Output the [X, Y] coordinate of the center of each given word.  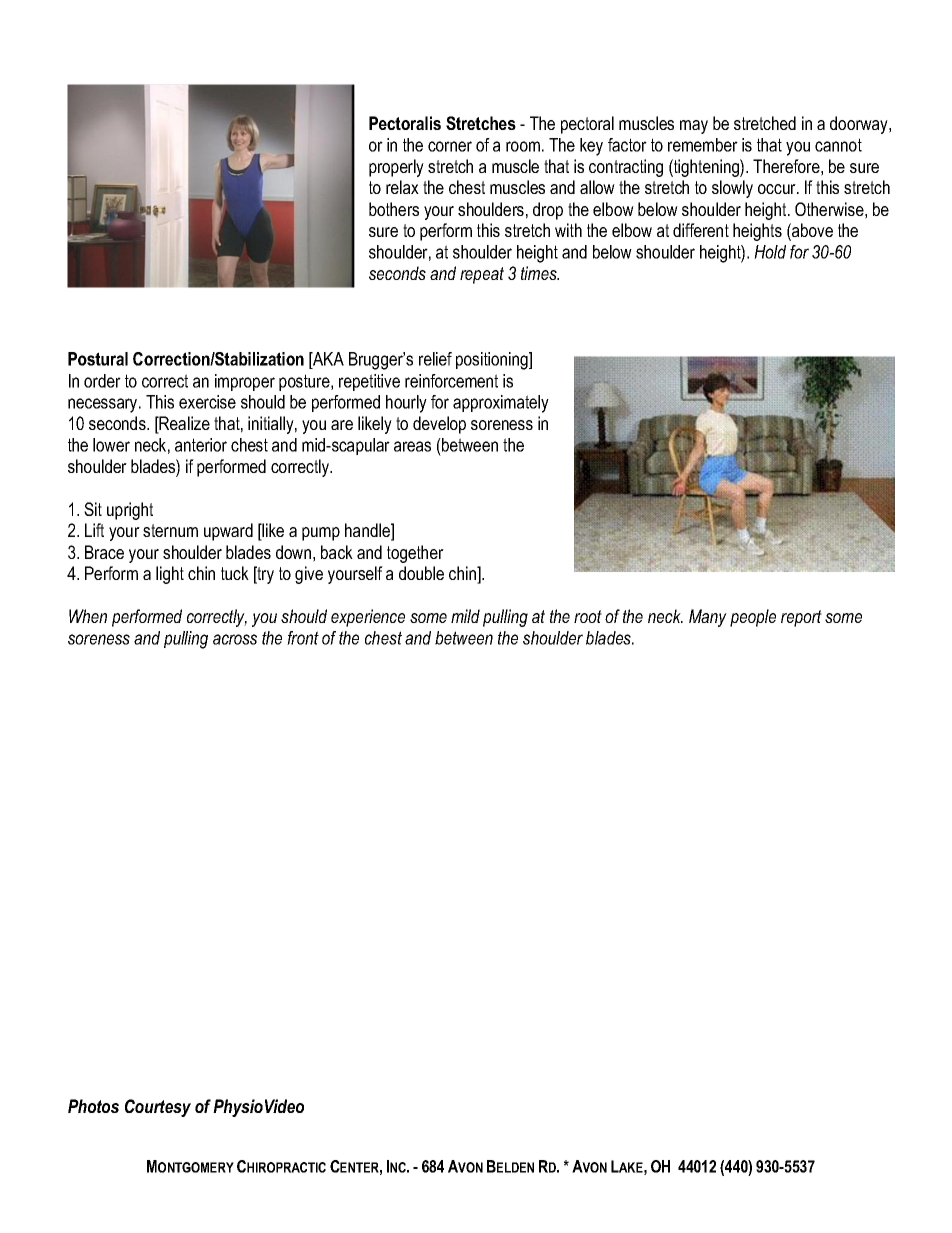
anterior [201, 445]
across [235, 639]
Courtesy [158, 1108]
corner [450, 146]
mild [465, 616]
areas [412, 446]
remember [703, 145]
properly [396, 168]
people [753, 618]
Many [708, 618]
